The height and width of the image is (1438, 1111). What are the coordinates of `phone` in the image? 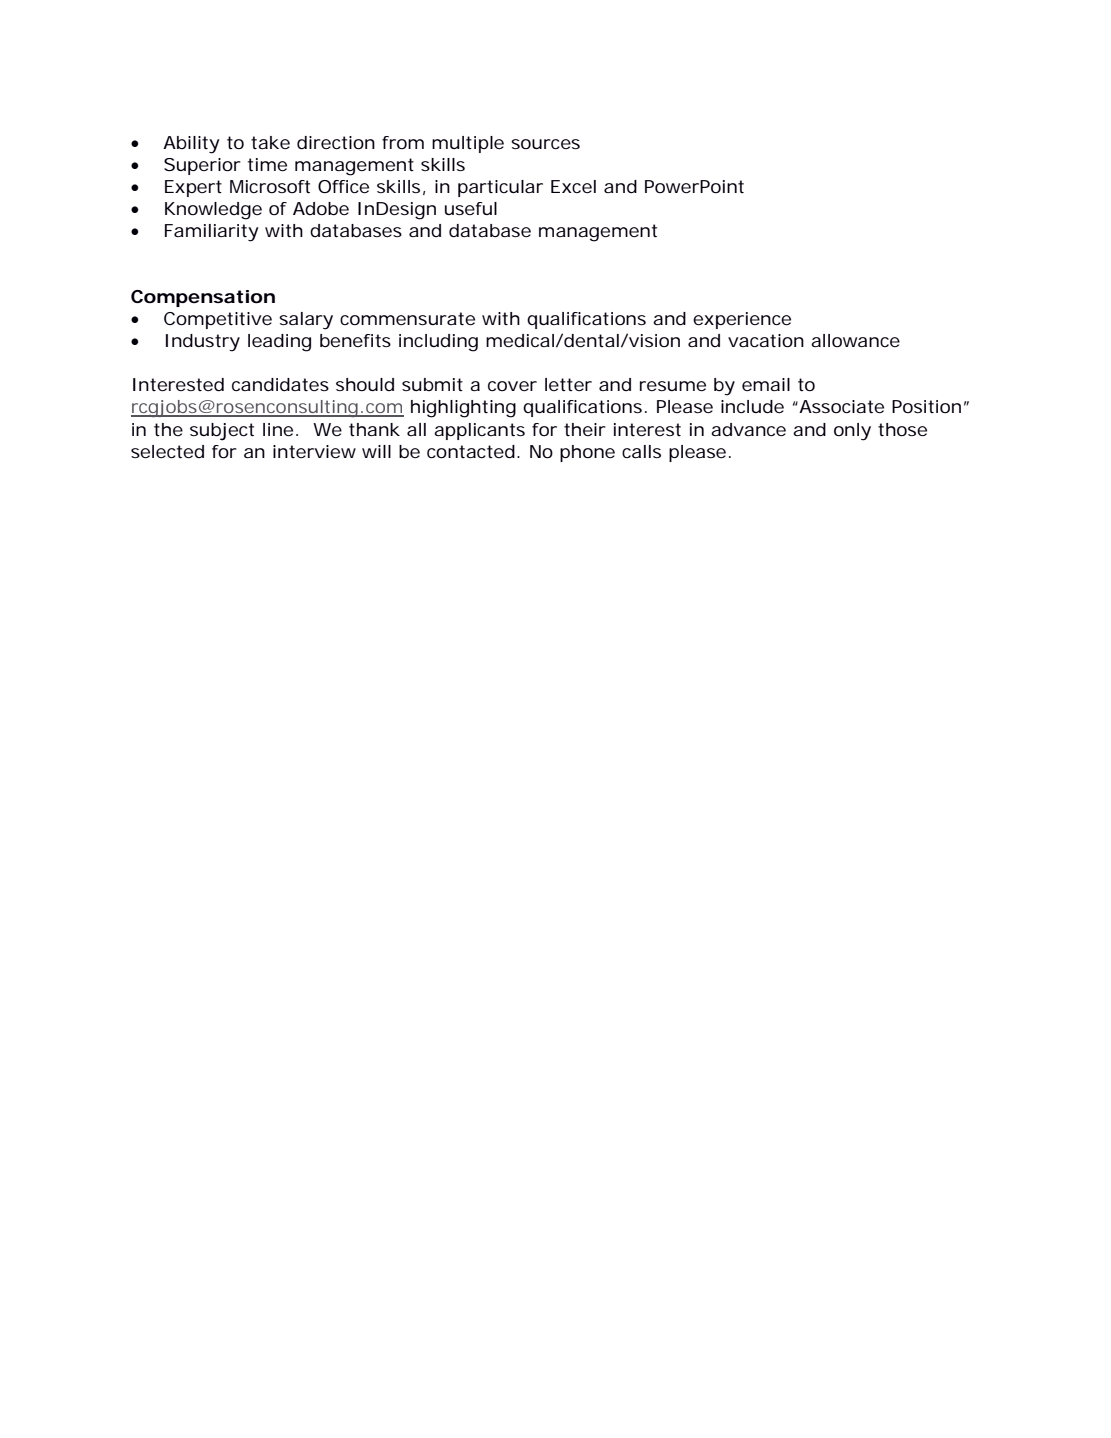 It's located at (587, 453).
